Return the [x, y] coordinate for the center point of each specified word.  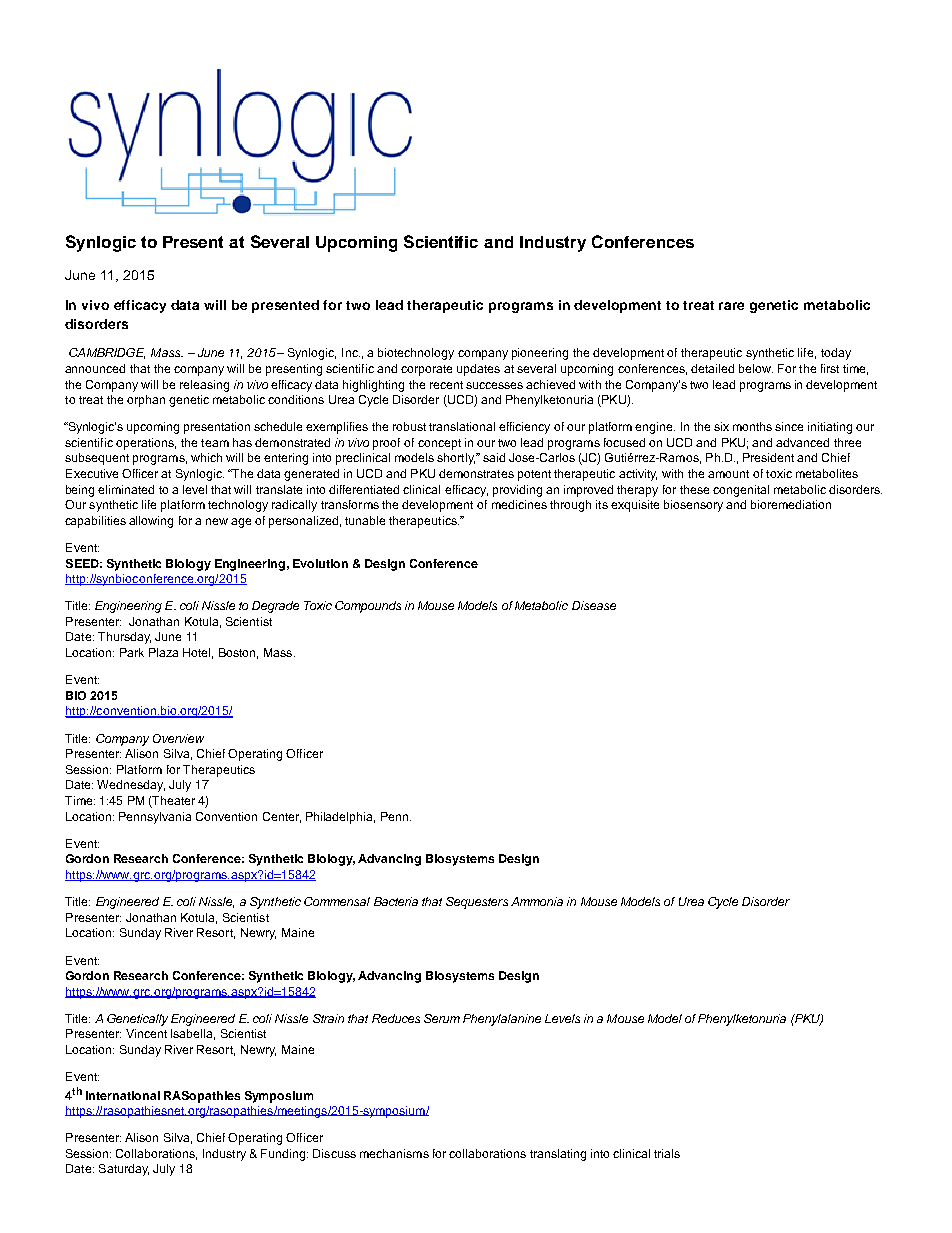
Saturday [124, 1170]
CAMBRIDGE [107, 353]
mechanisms [394, 1153]
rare [731, 306]
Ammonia [537, 901]
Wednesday [131, 786]
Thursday [124, 638]
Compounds [368, 607]
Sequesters [477, 903]
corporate [426, 370]
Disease [594, 605]
